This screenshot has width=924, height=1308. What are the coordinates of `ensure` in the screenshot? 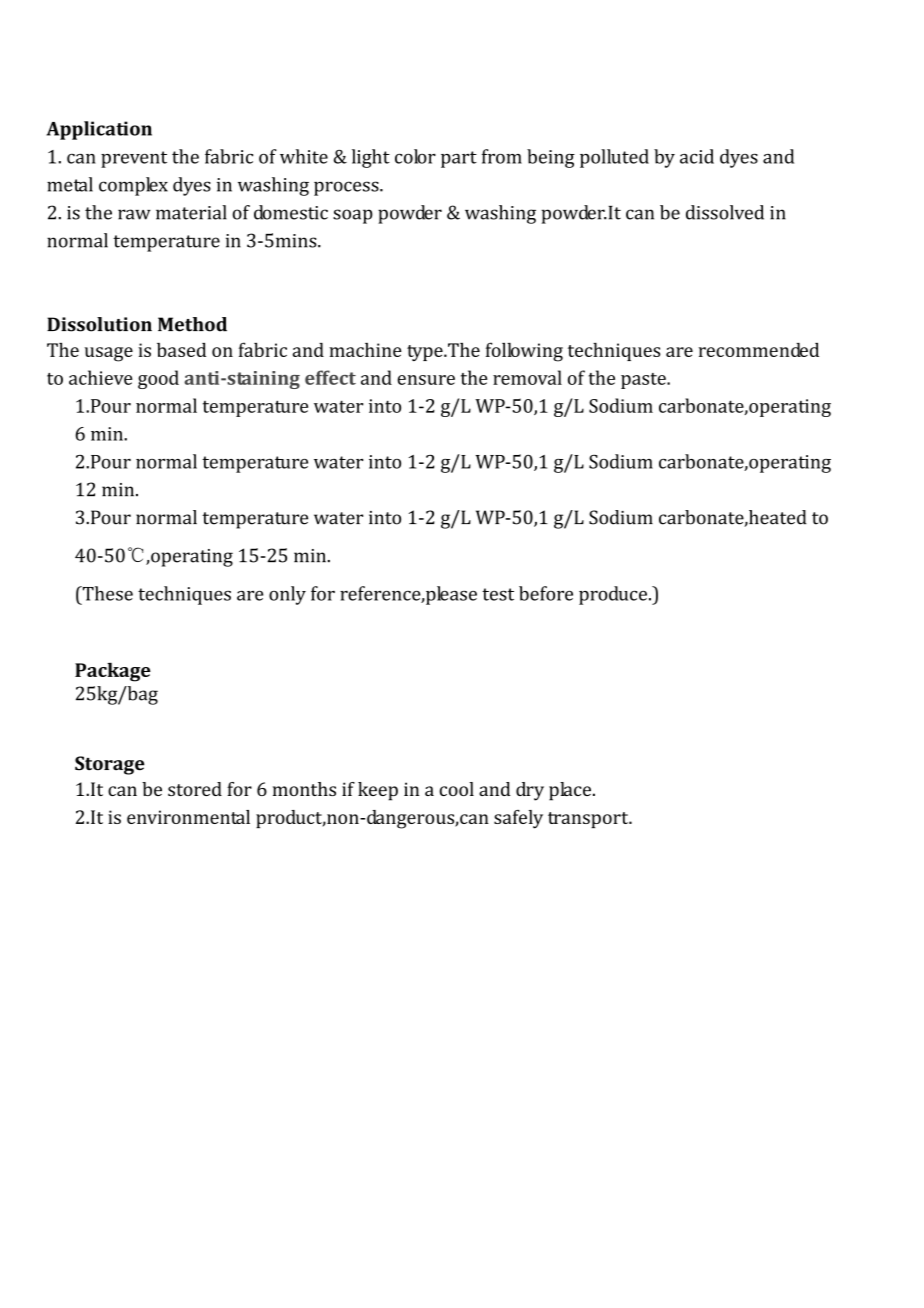 It's located at (426, 380).
